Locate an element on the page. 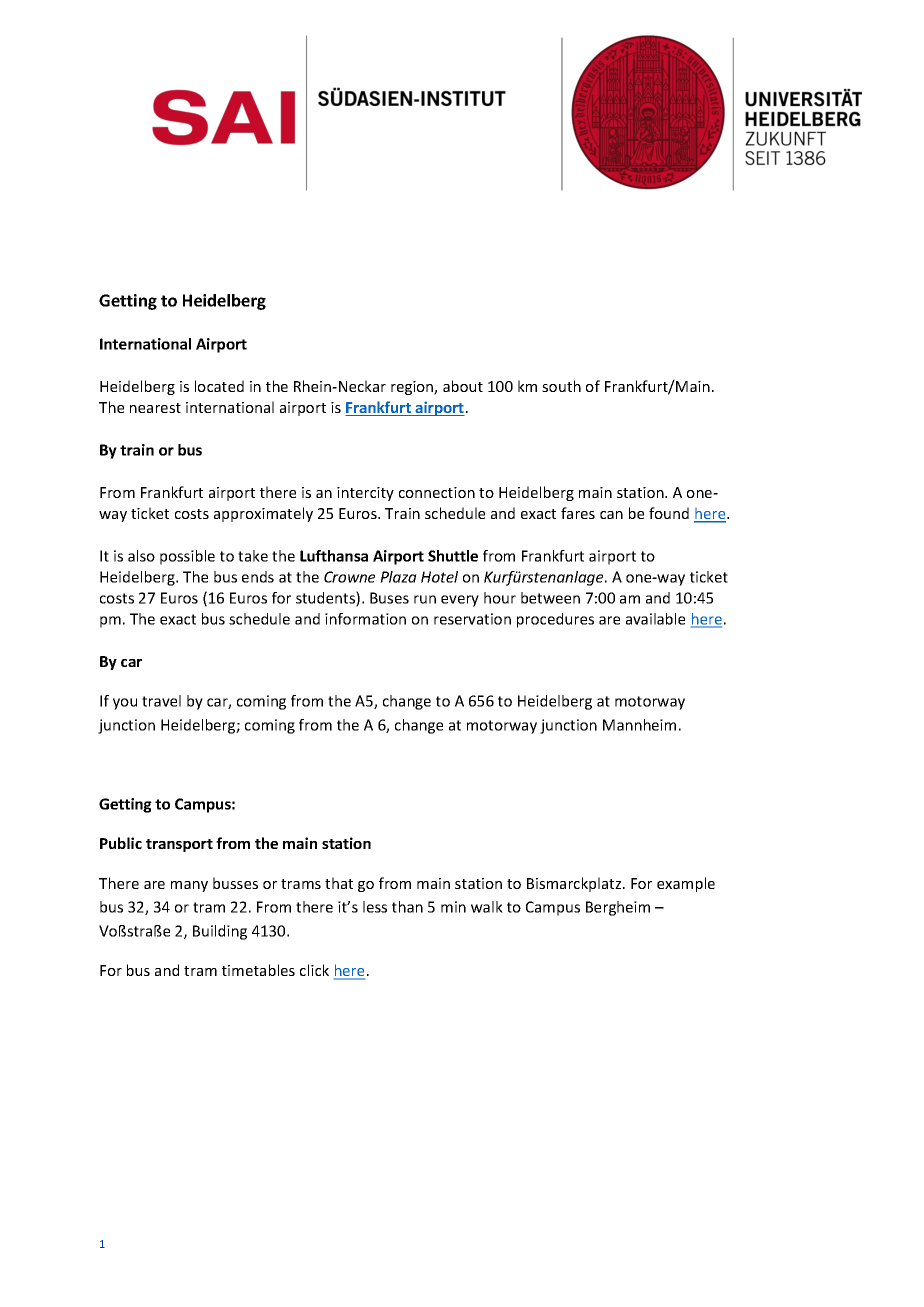 Image resolution: width=924 pixels, height=1307 pixels. Mannheim is located at coordinates (639, 725).
